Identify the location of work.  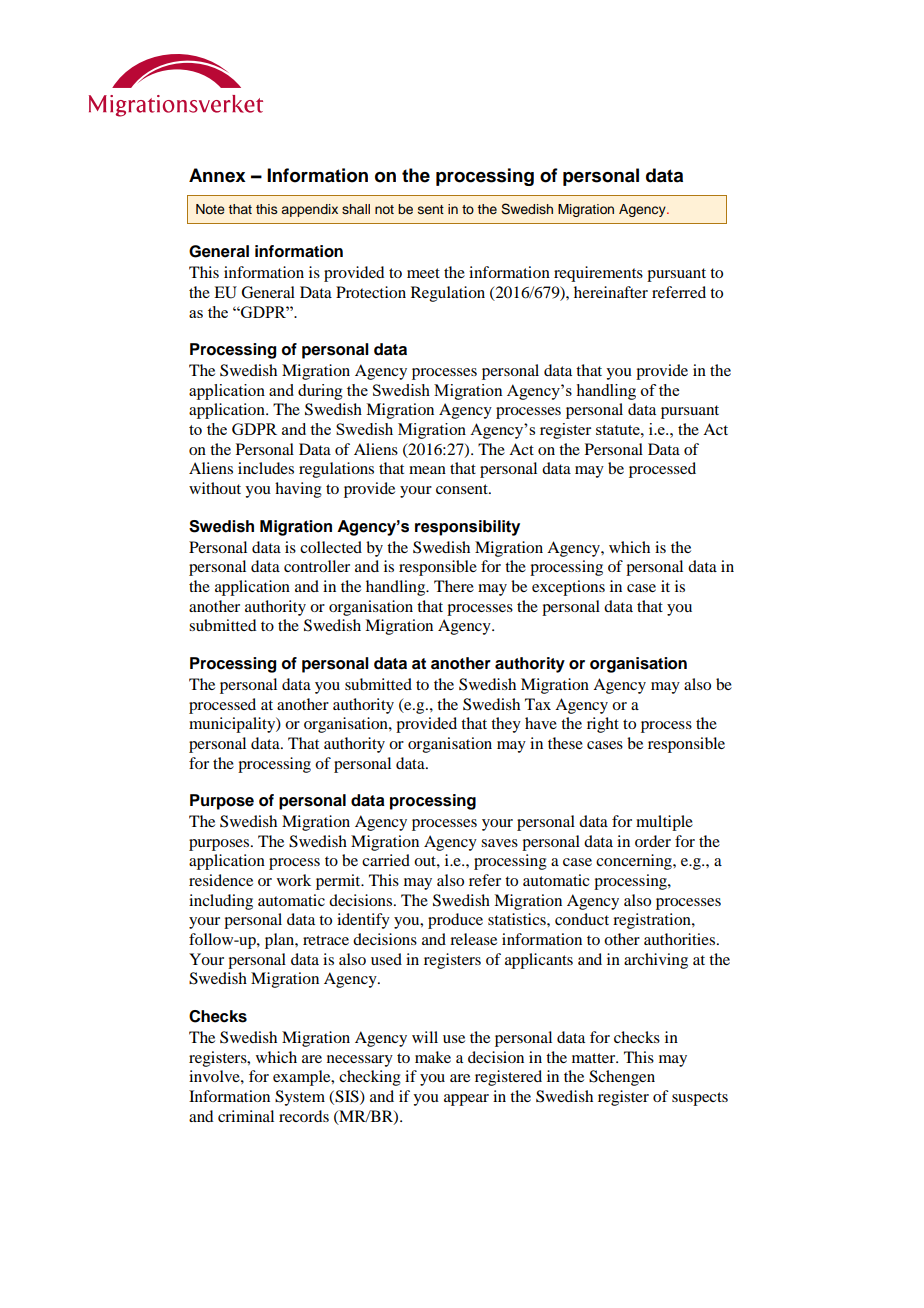
(294, 880).
